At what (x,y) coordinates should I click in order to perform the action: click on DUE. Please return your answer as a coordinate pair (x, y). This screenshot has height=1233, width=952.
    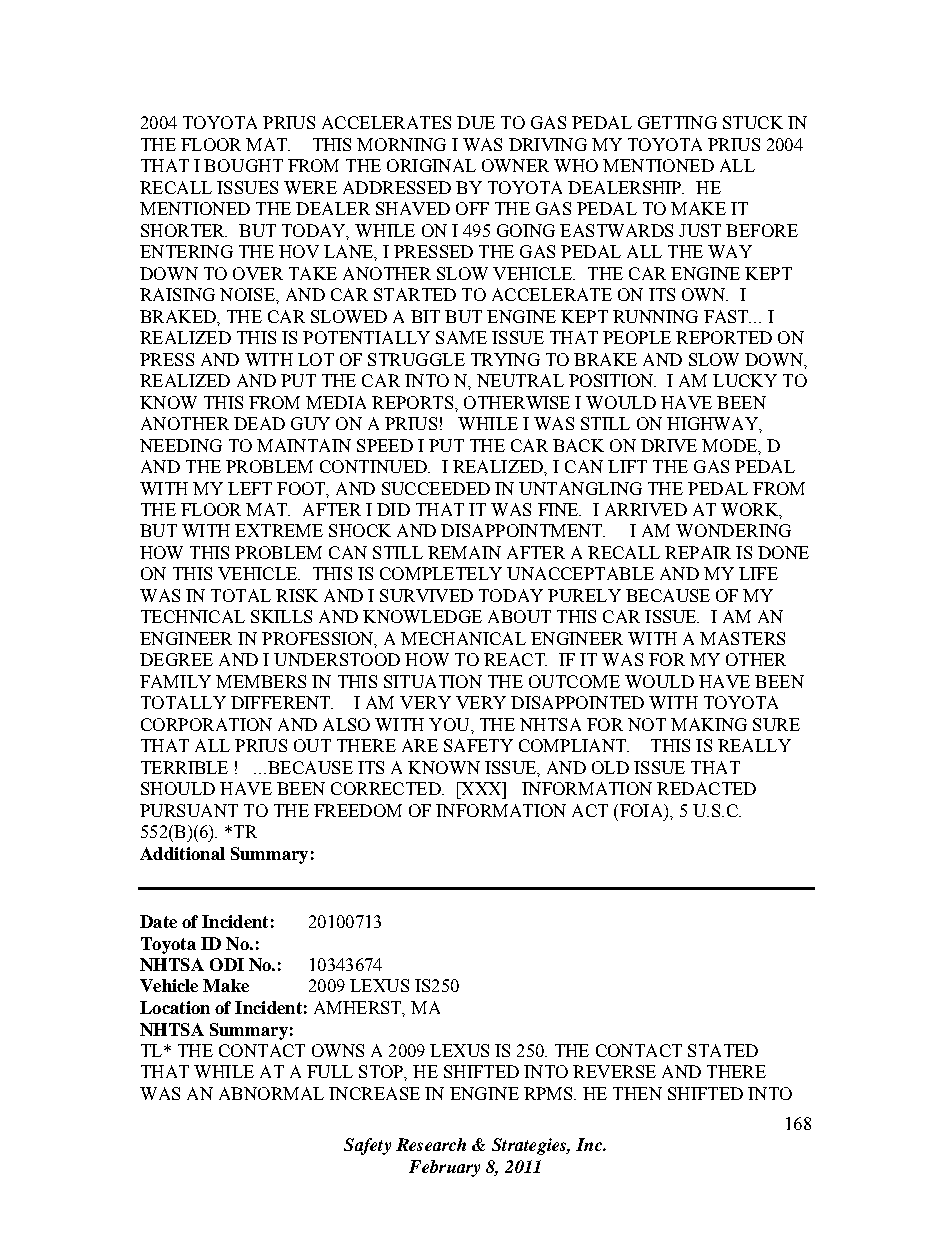
    Looking at the image, I should click on (476, 122).
